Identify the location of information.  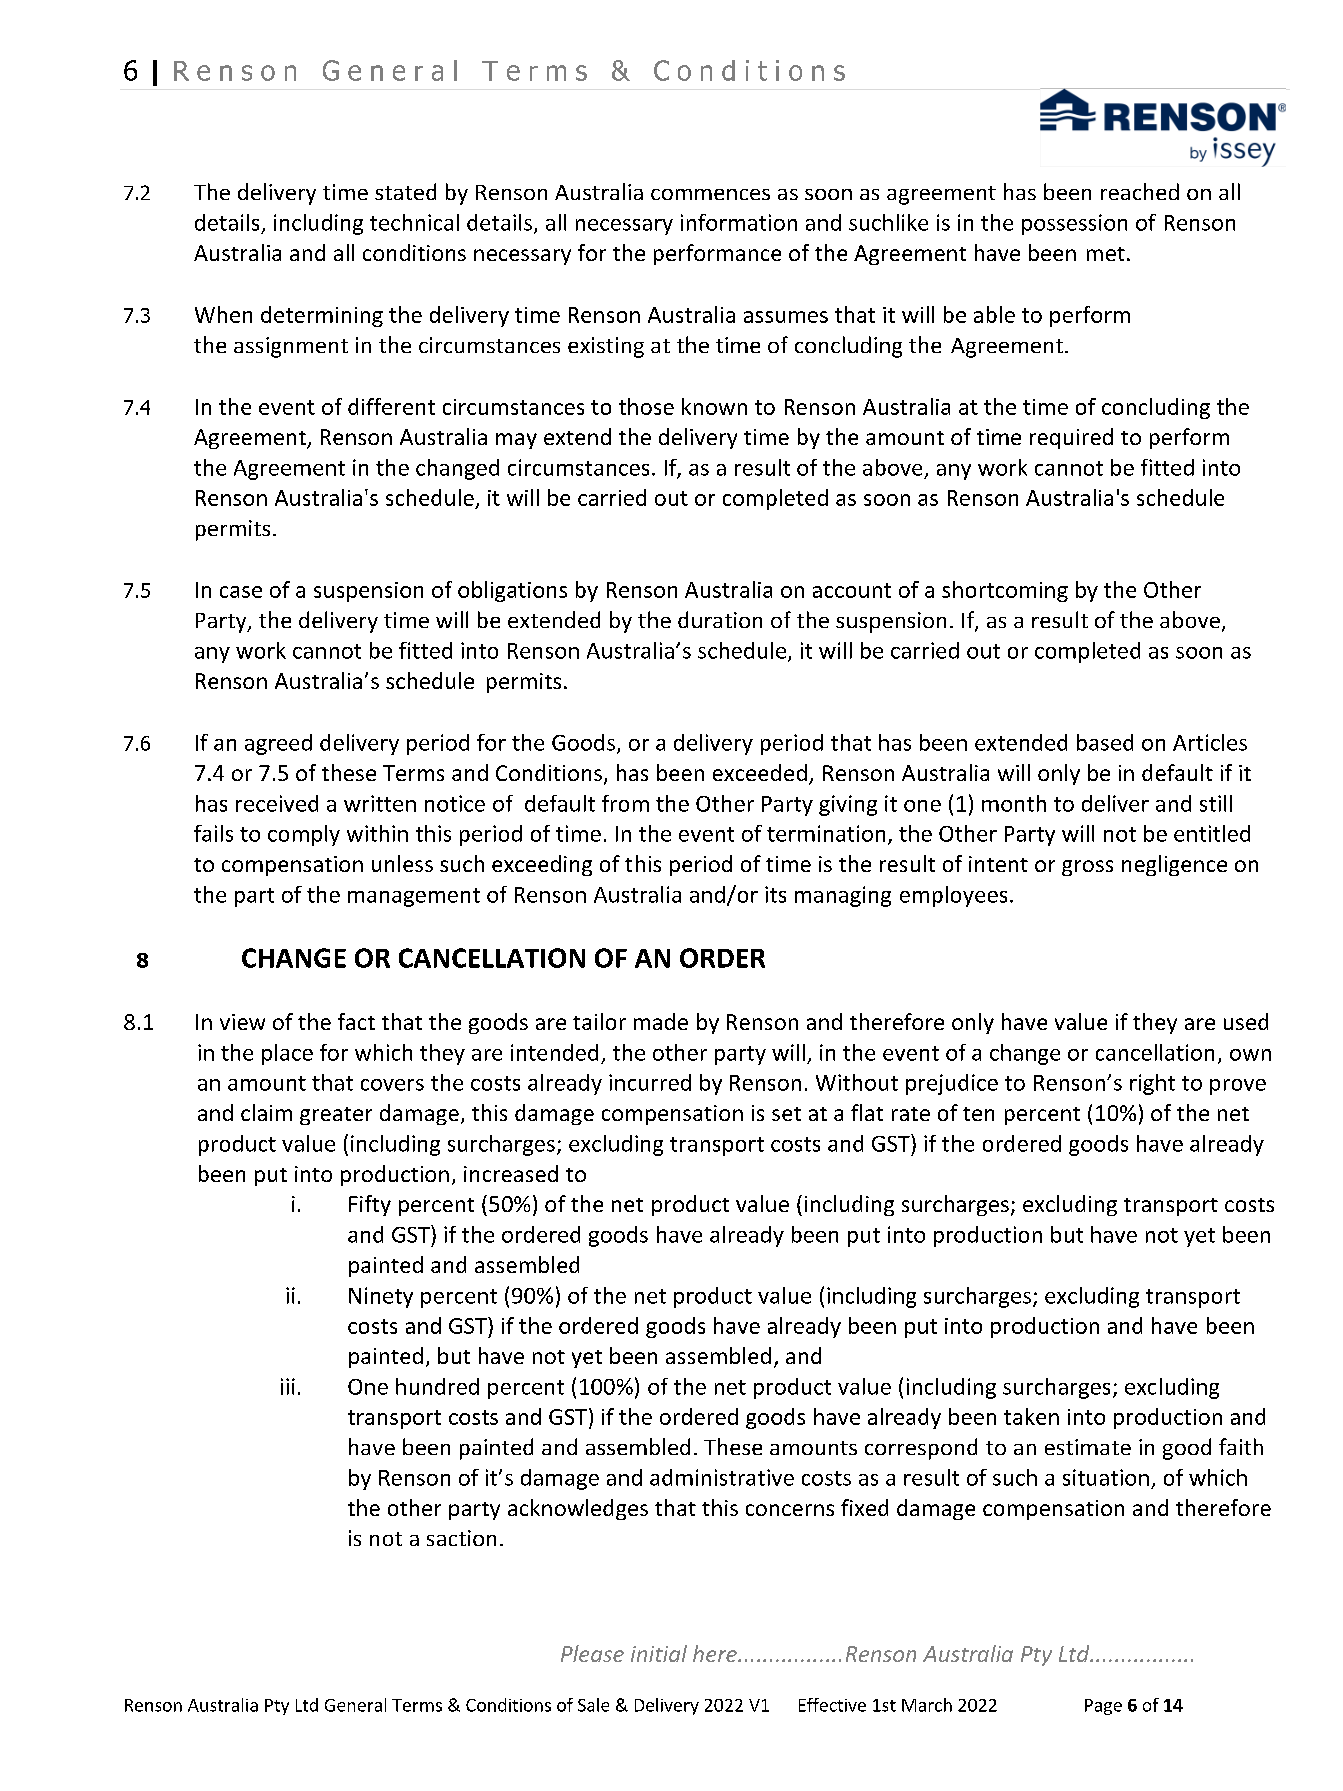
(739, 222).
